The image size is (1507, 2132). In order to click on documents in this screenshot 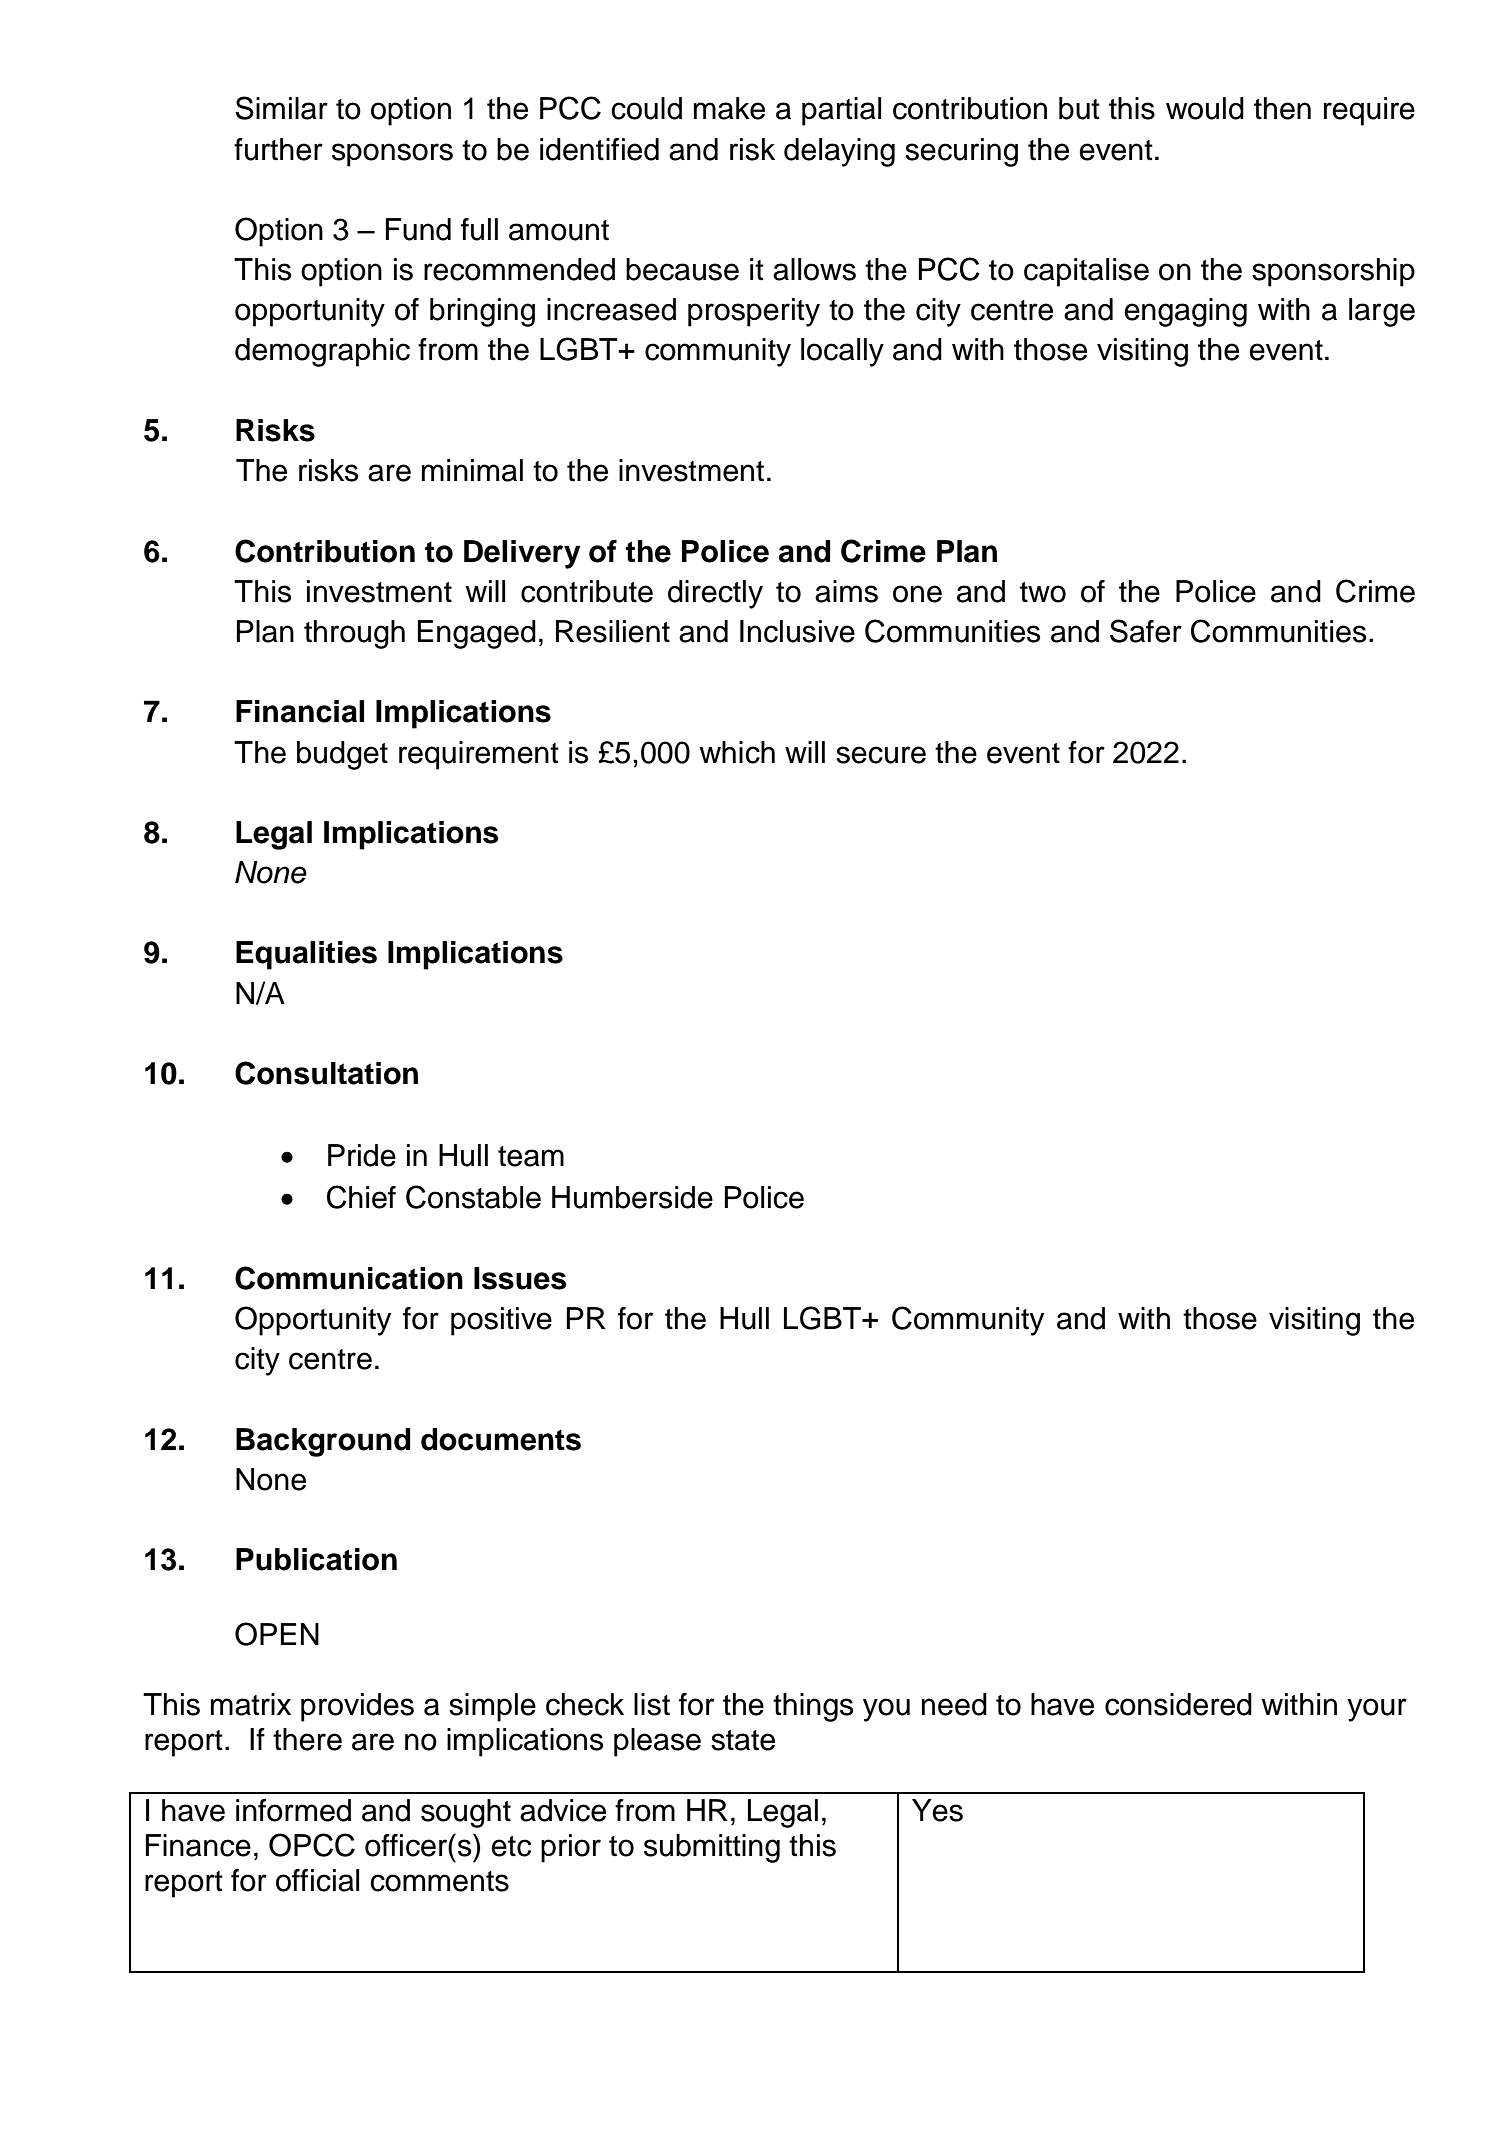, I will do `click(501, 1439)`.
